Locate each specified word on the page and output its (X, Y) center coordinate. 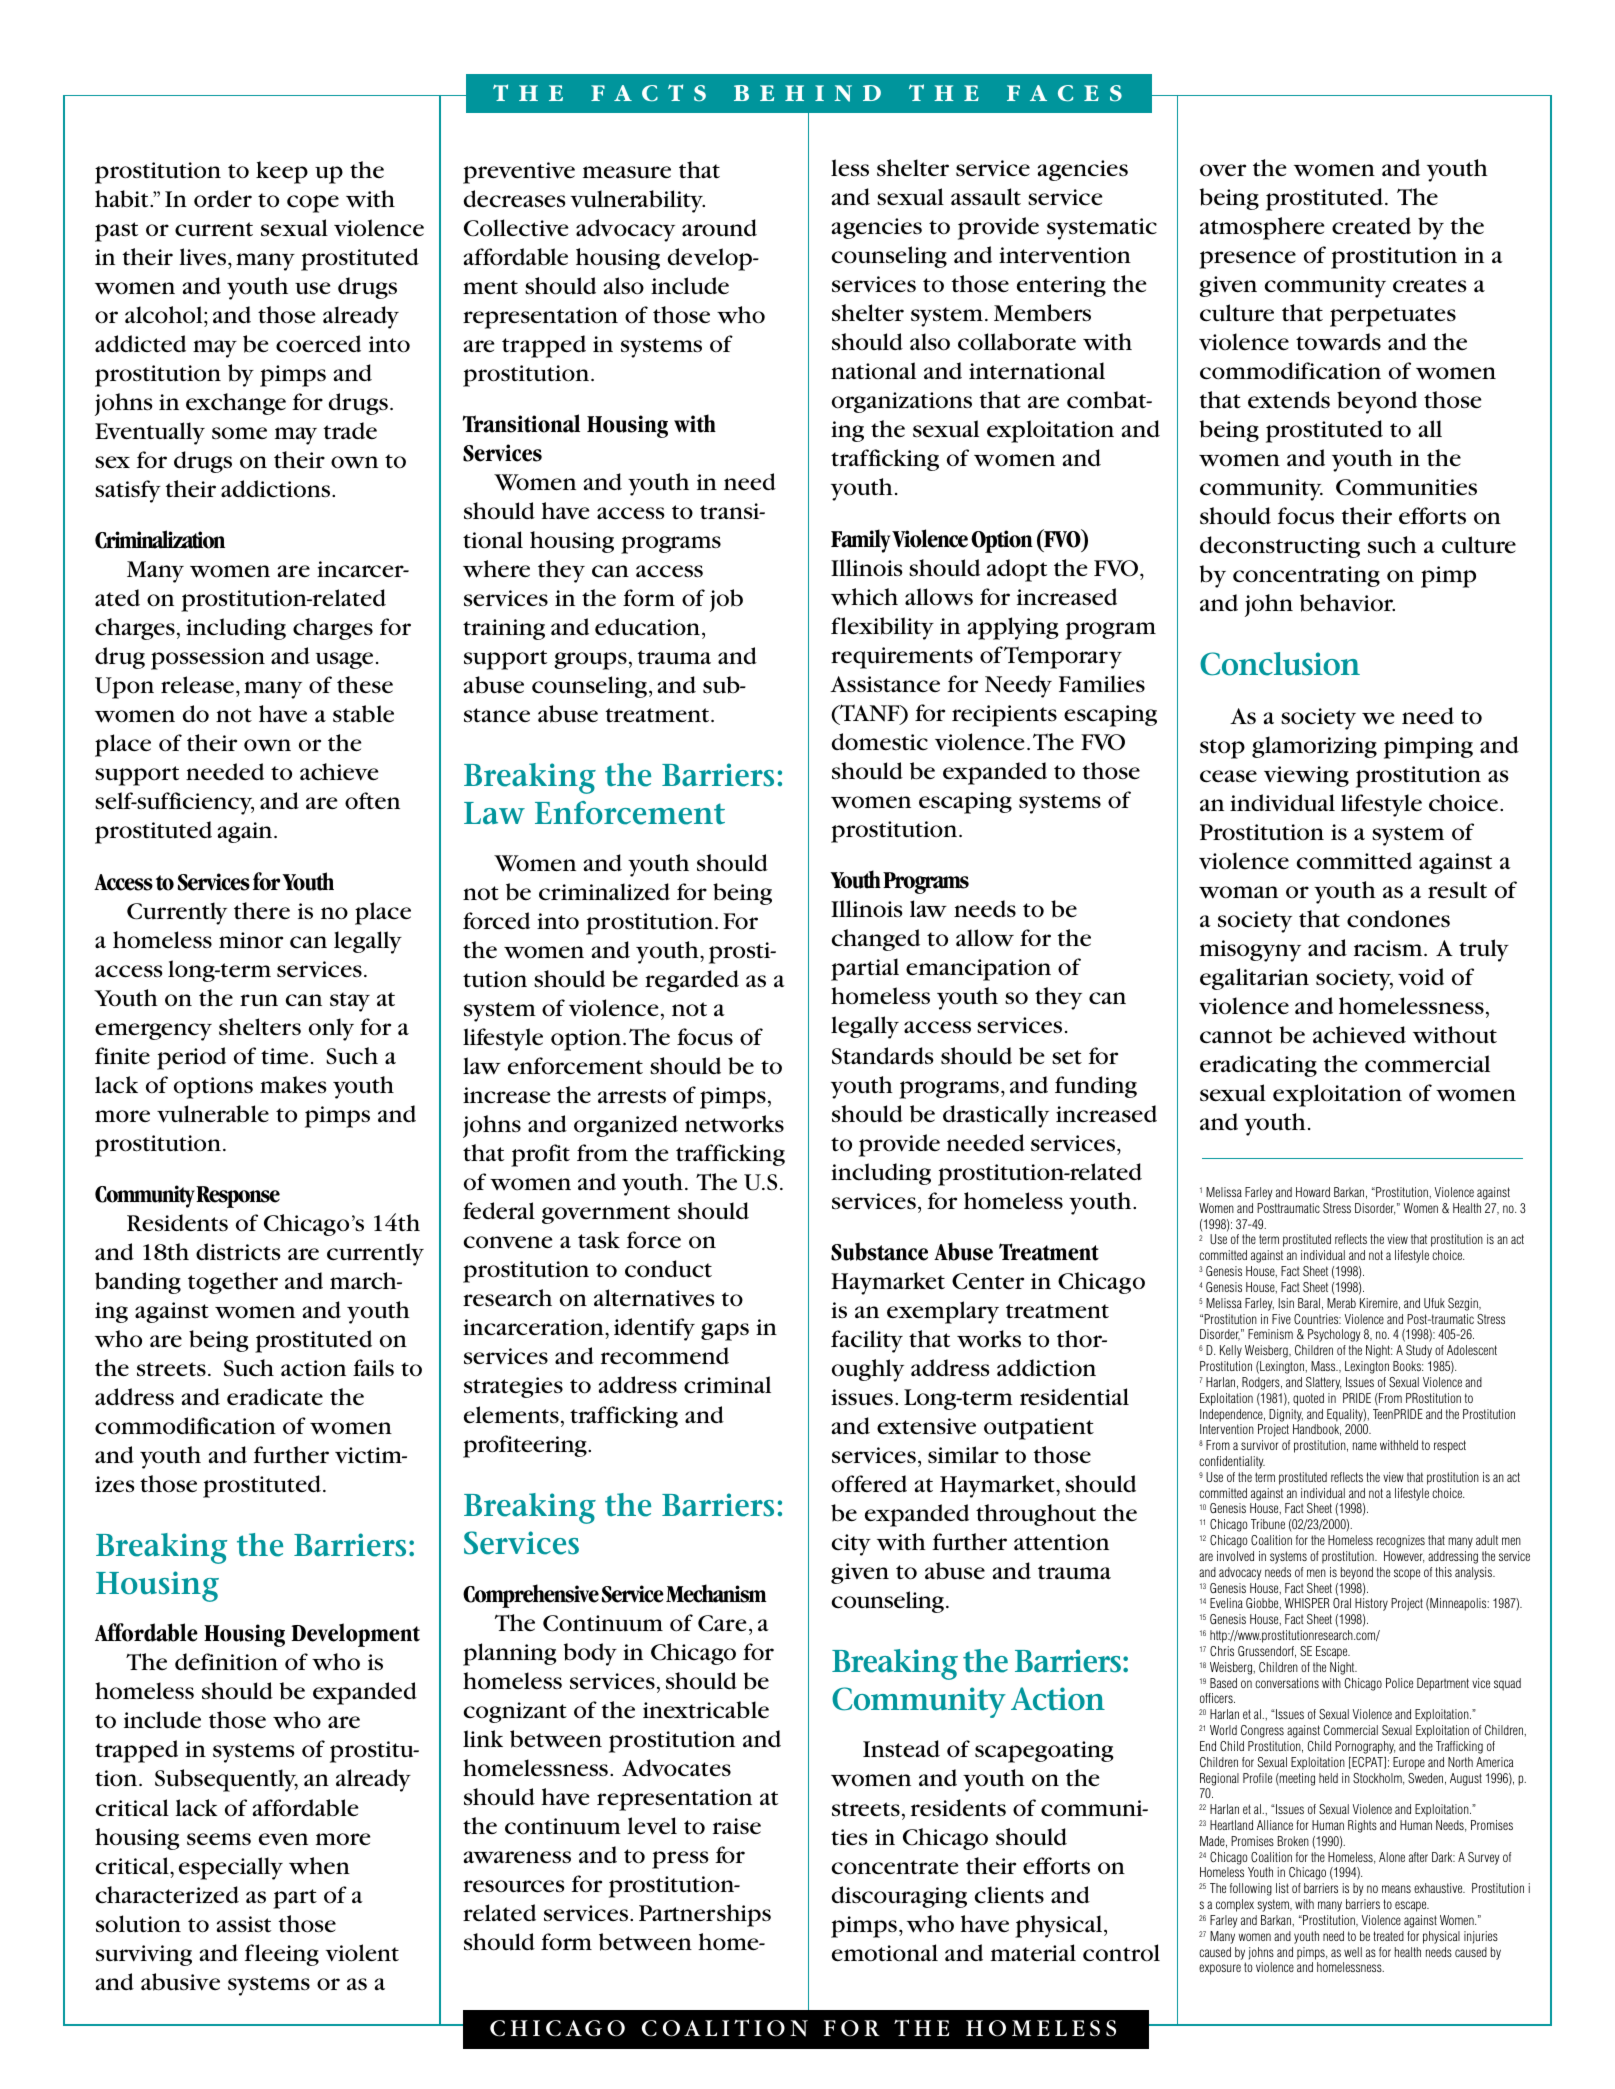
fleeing (281, 1955)
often (372, 801)
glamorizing (1314, 747)
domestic (880, 742)
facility (867, 1341)
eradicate (275, 1397)
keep (282, 172)
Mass (1324, 1366)
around (719, 228)
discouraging (899, 1897)
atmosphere (1262, 228)
